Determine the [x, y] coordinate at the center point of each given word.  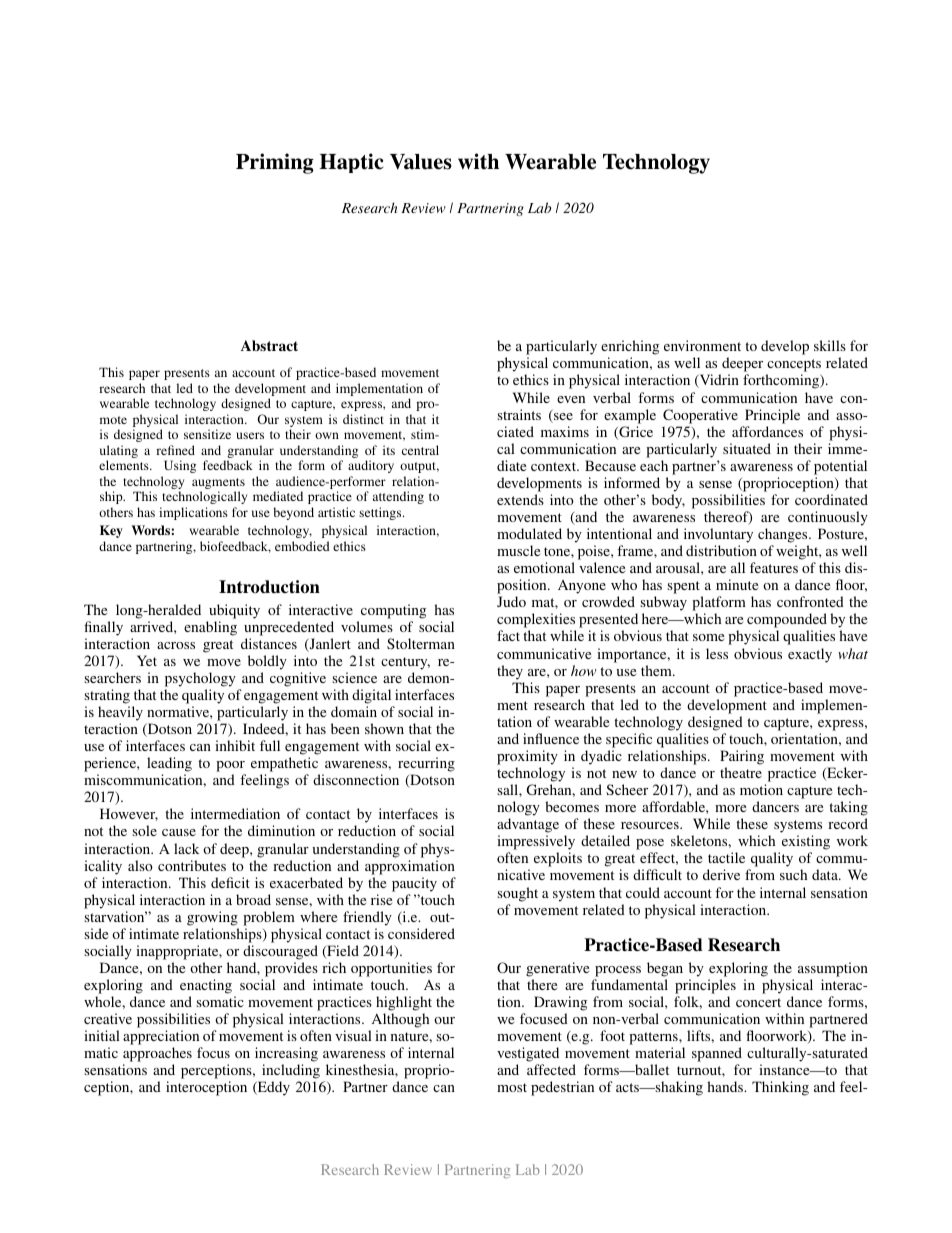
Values [421, 162]
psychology [200, 679]
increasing [286, 1056]
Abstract [269, 345]
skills [830, 345]
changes [784, 535]
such [793, 874]
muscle [518, 550]
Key [111, 531]
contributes [192, 865]
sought [517, 894]
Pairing [742, 757]
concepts [793, 367]
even [571, 399]
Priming [275, 163]
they [510, 672]
